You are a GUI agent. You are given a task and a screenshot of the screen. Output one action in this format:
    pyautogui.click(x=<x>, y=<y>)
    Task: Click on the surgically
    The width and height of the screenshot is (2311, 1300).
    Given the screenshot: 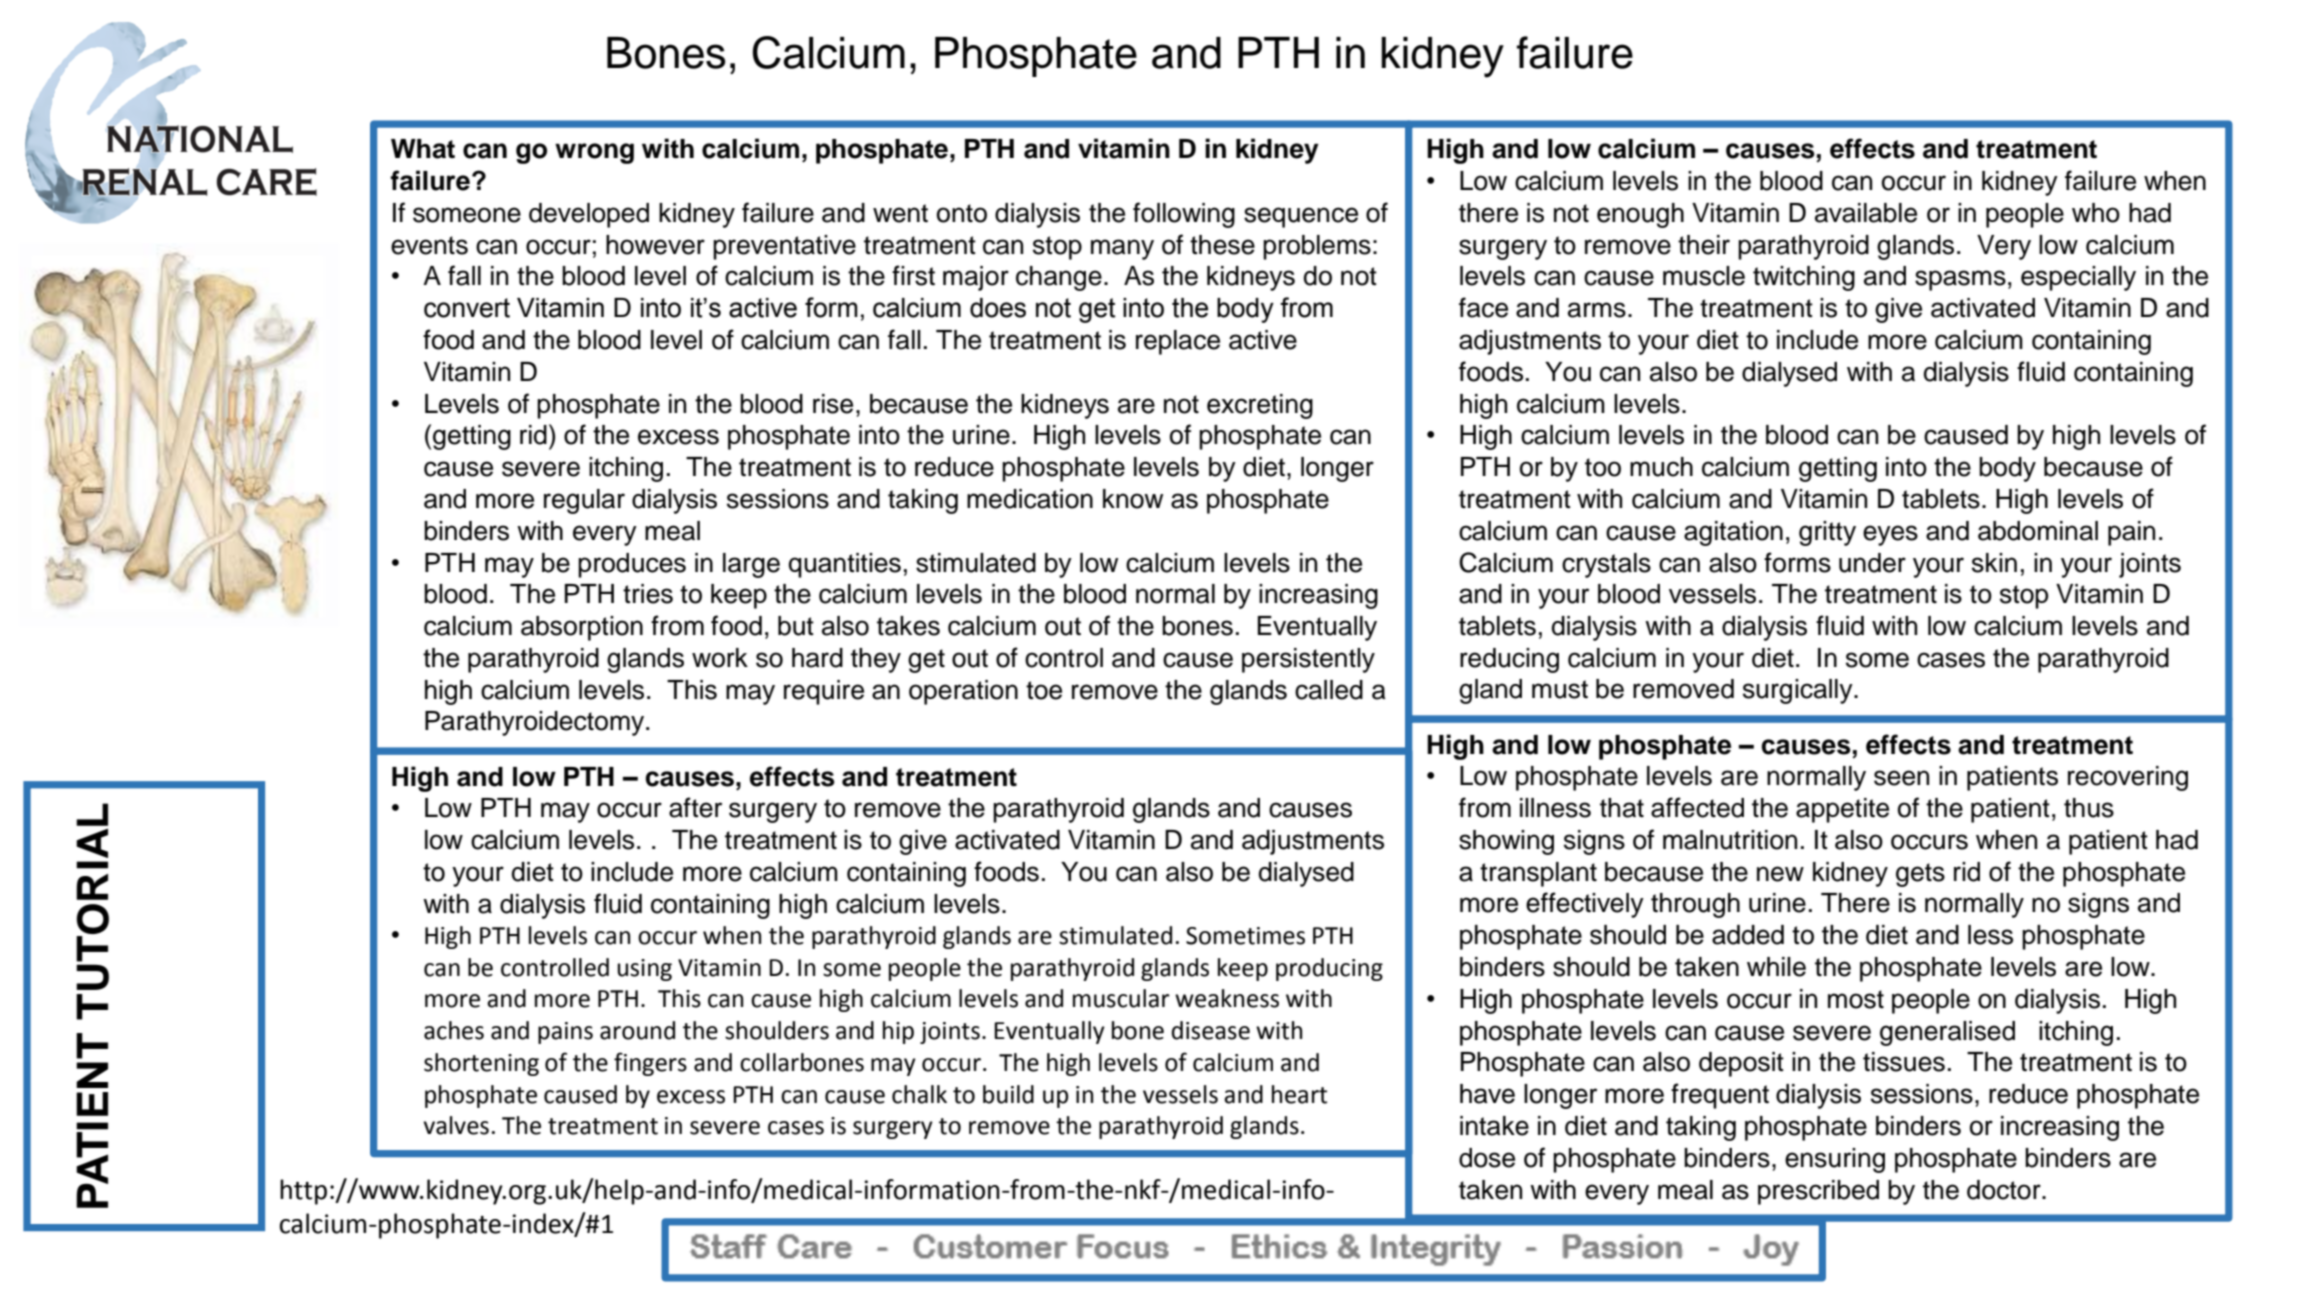 What is the action you would take?
    pyautogui.click(x=1799, y=691)
